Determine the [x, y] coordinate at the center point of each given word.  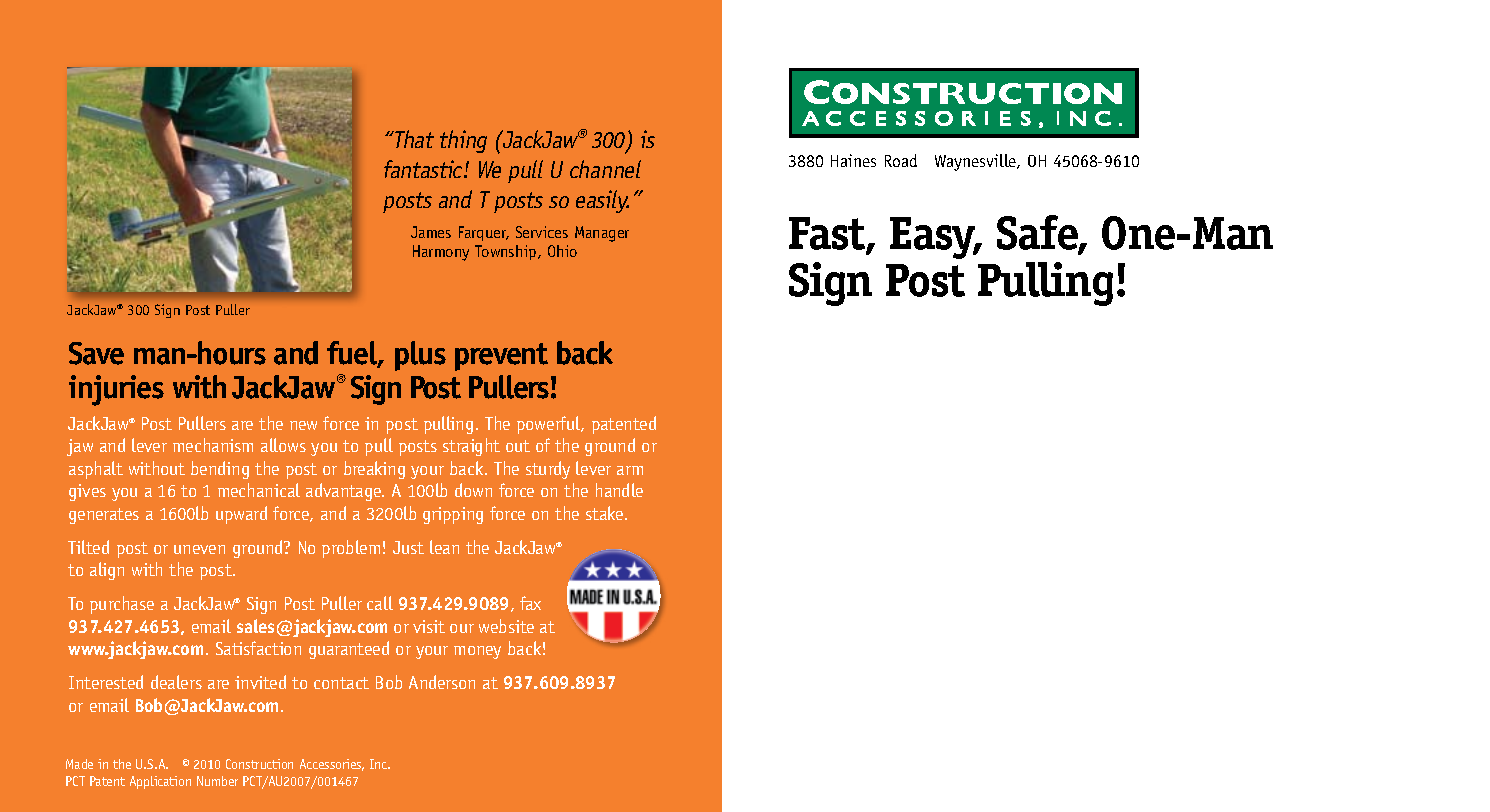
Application [160, 782]
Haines [853, 160]
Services [542, 232]
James [431, 232]
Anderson [442, 682]
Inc [380, 764]
